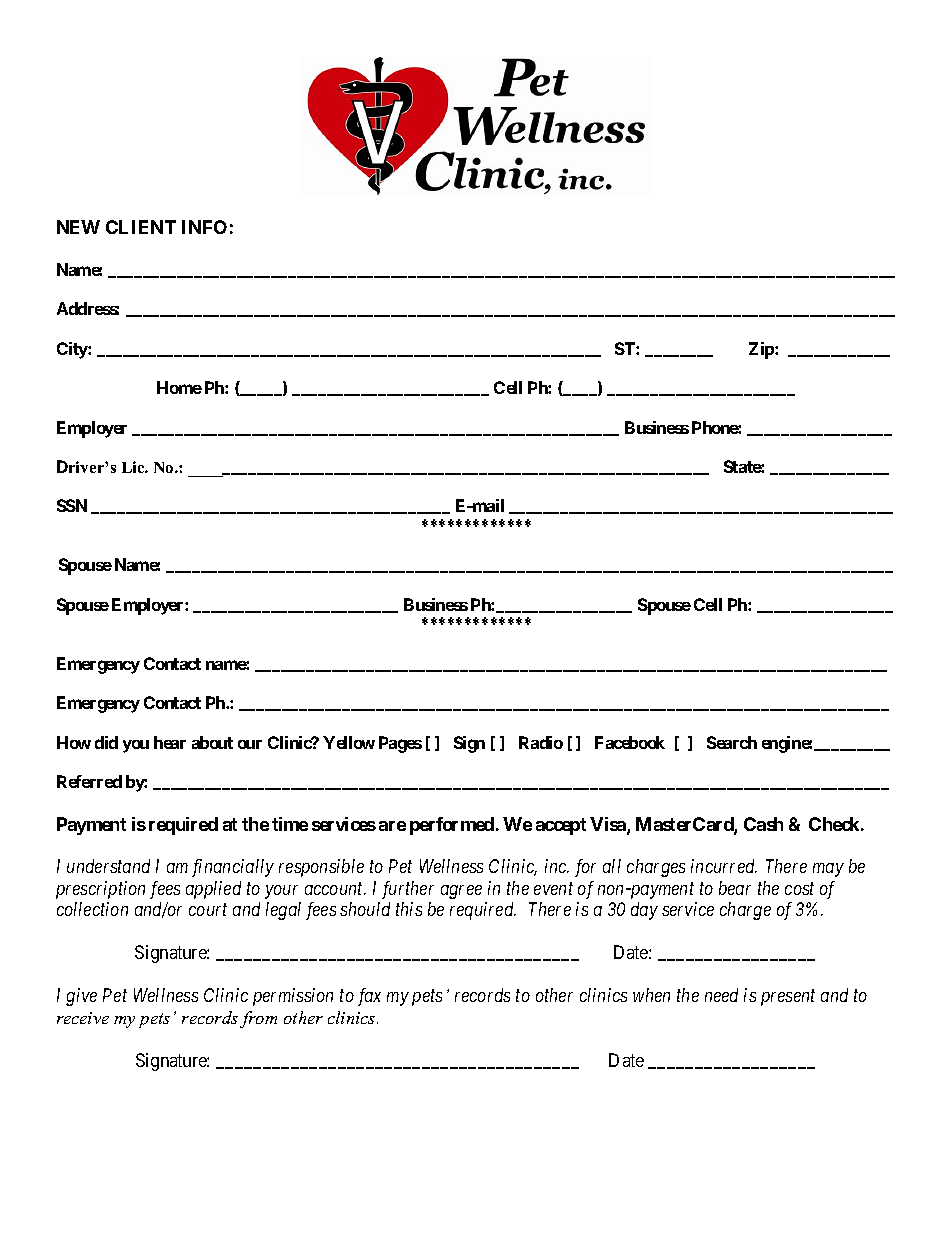  I want to click on INFO, so click(204, 227).
